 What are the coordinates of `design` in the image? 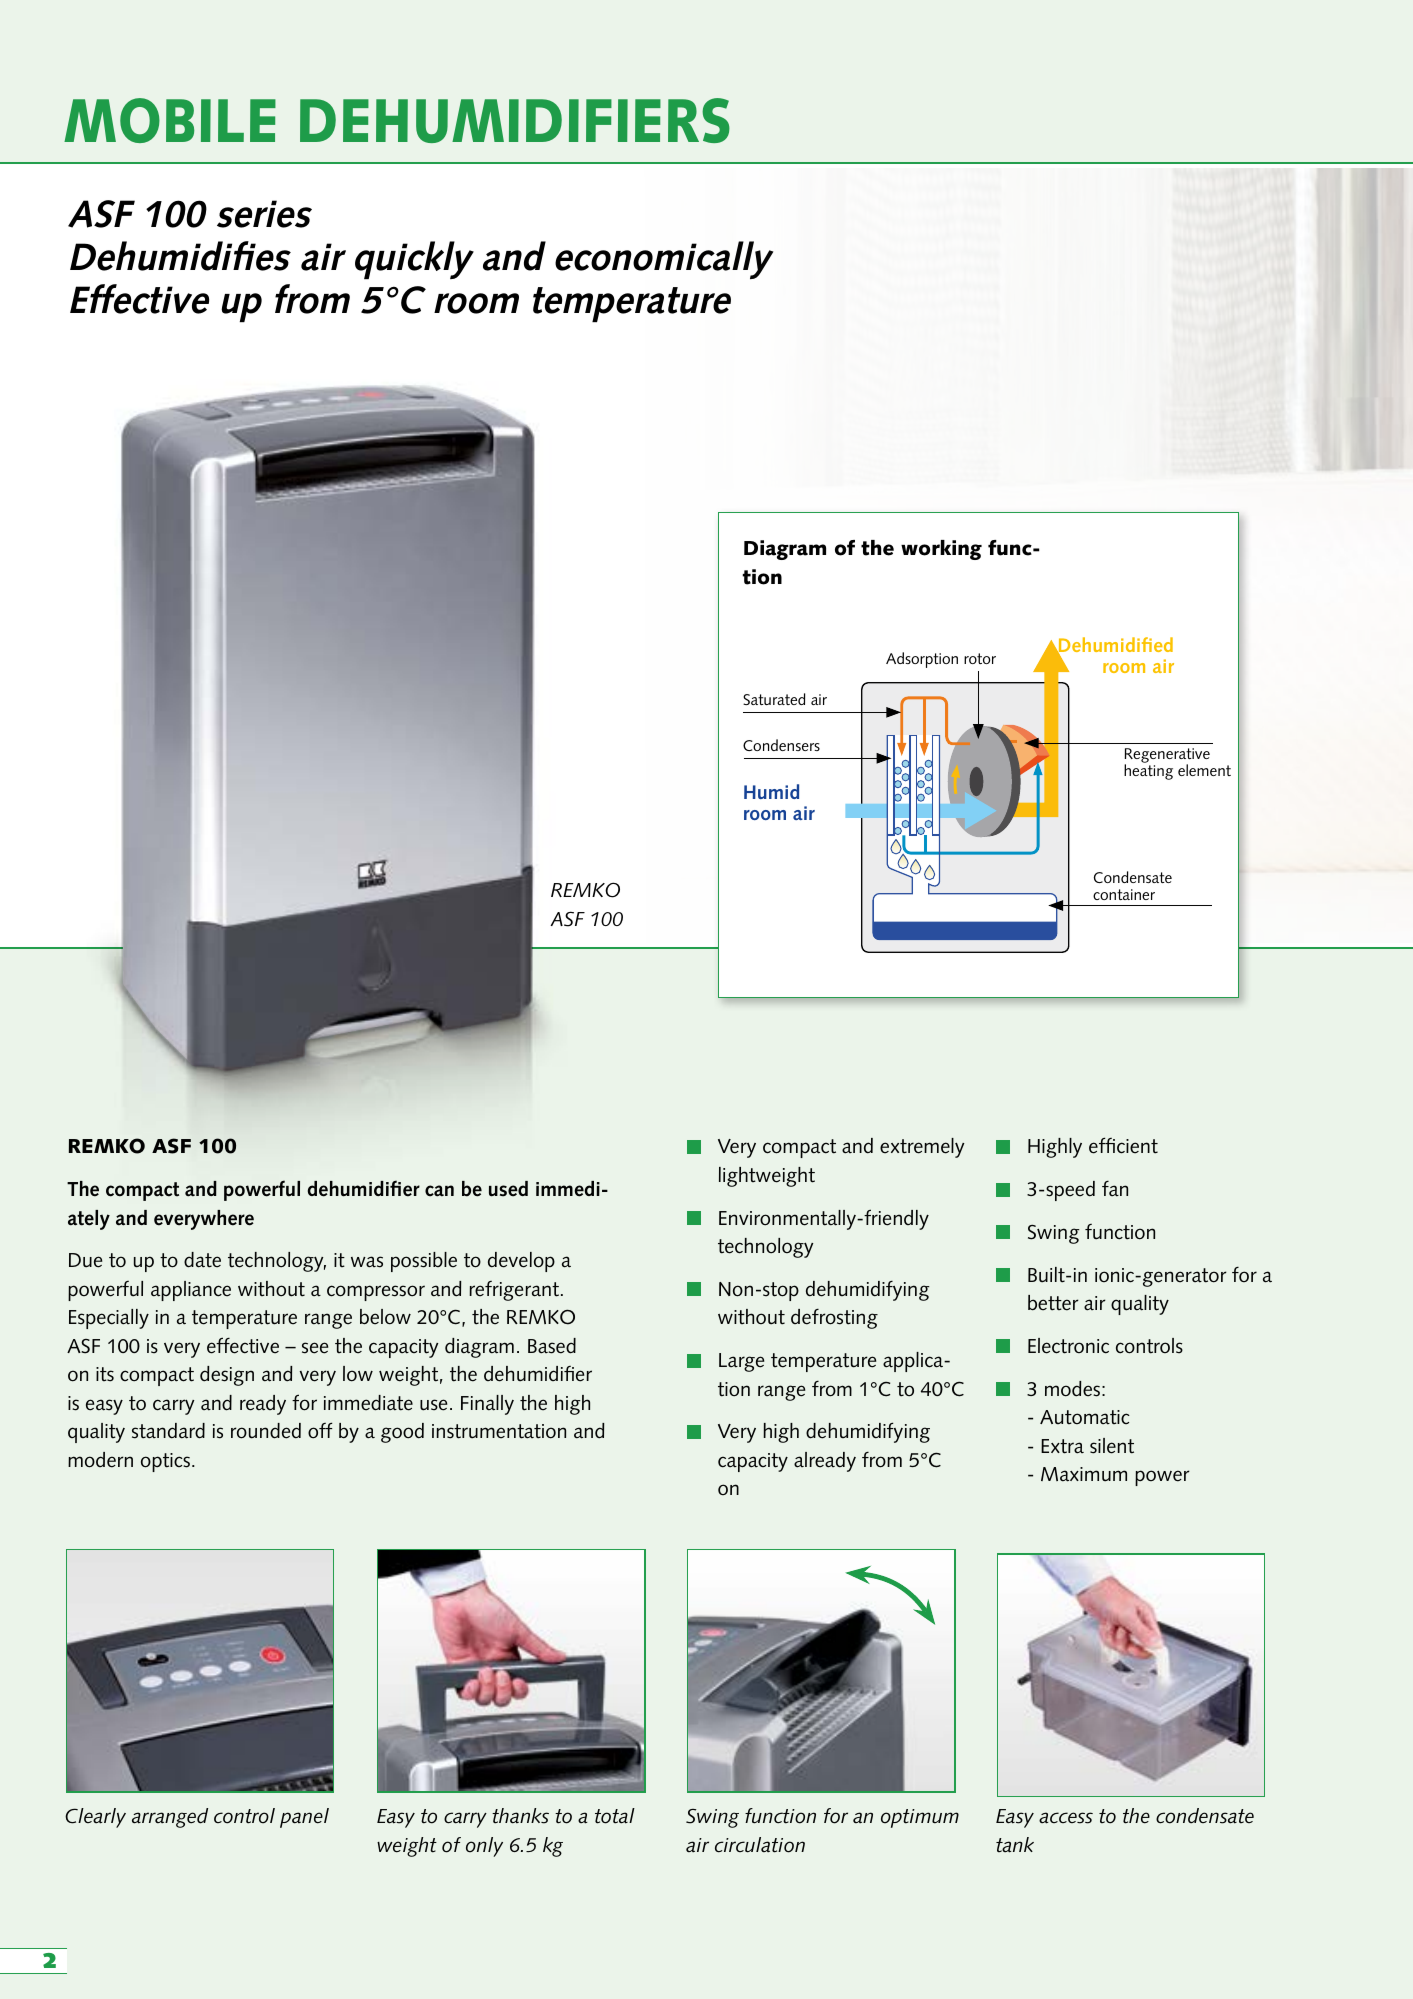 It's located at (227, 1376).
